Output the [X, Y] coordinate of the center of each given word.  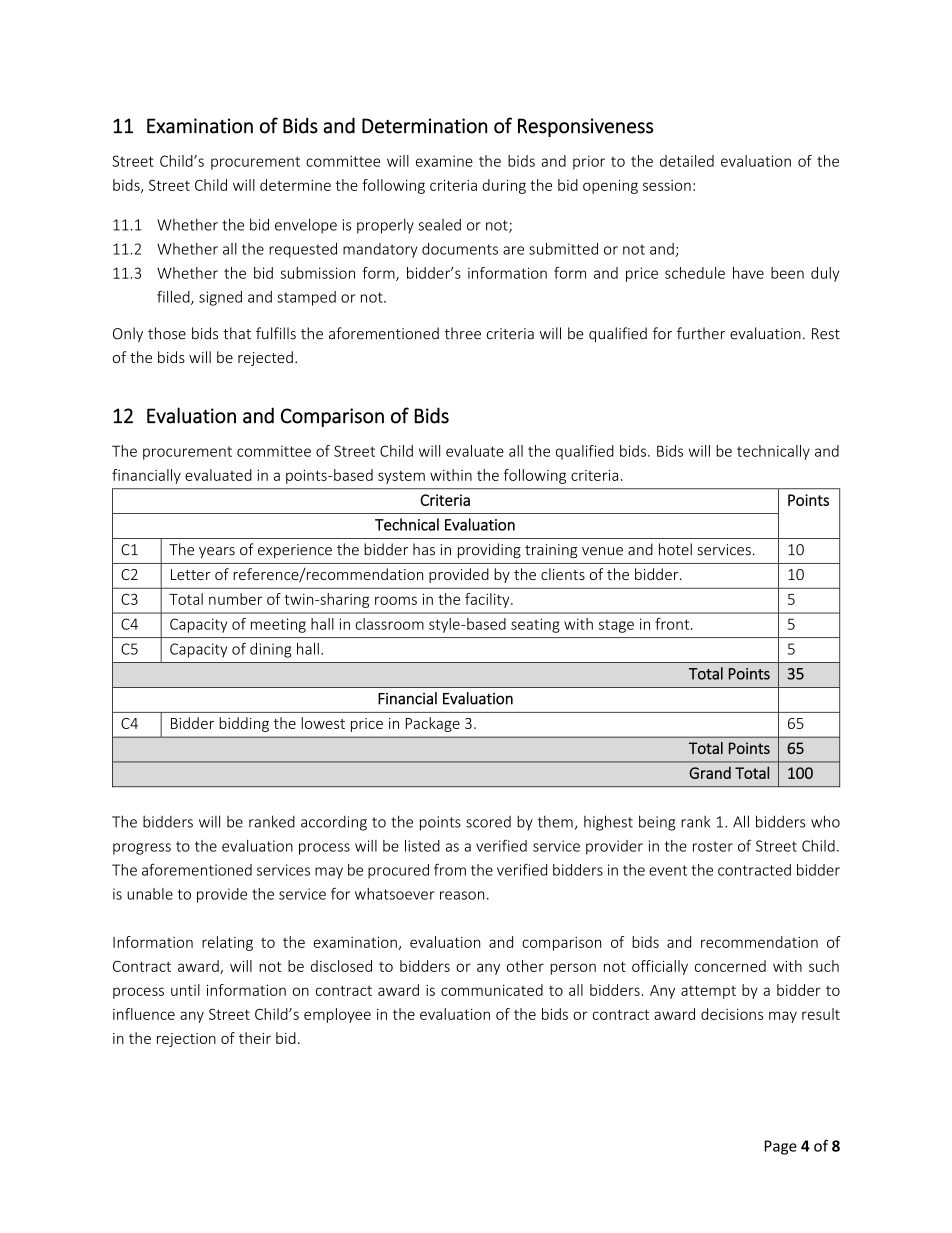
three [463, 333]
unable [150, 894]
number [235, 599]
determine [295, 185]
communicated [492, 990]
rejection [186, 1040]
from [450, 869]
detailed [687, 161]
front [673, 624]
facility [488, 600]
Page [781, 1147]
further [701, 333]
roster [713, 846]
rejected [265, 358]
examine [444, 161]
